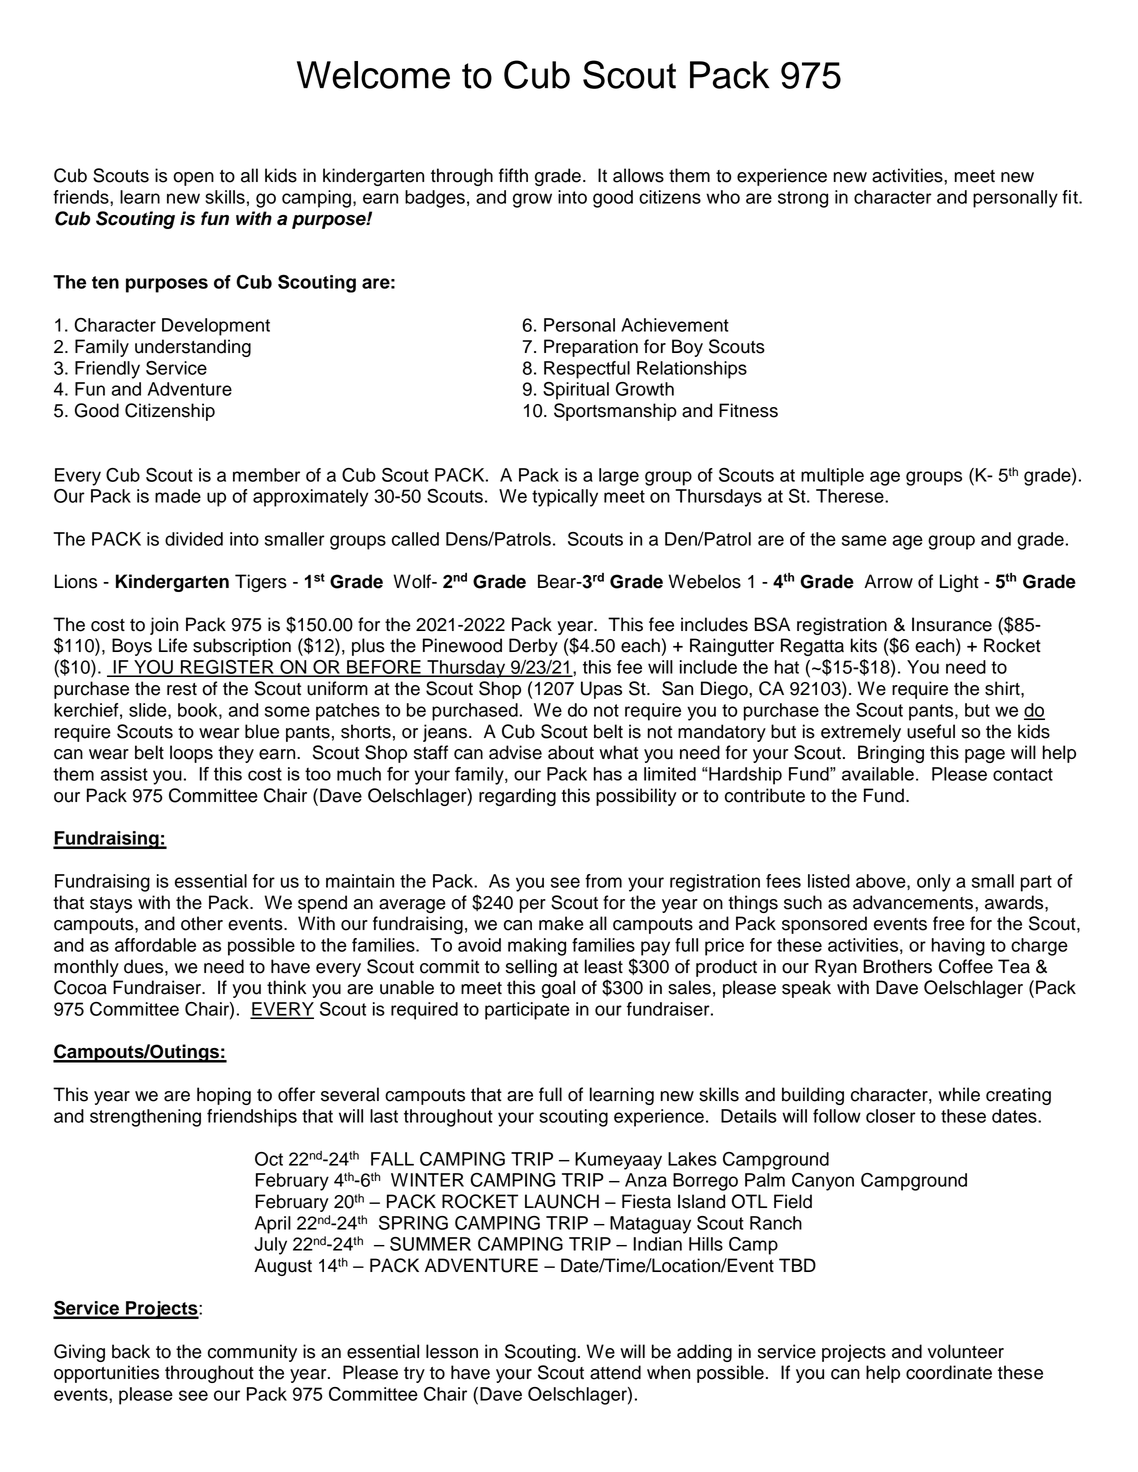  What do you see at coordinates (155, 945) in the screenshot?
I see `affordable` at bounding box center [155, 945].
